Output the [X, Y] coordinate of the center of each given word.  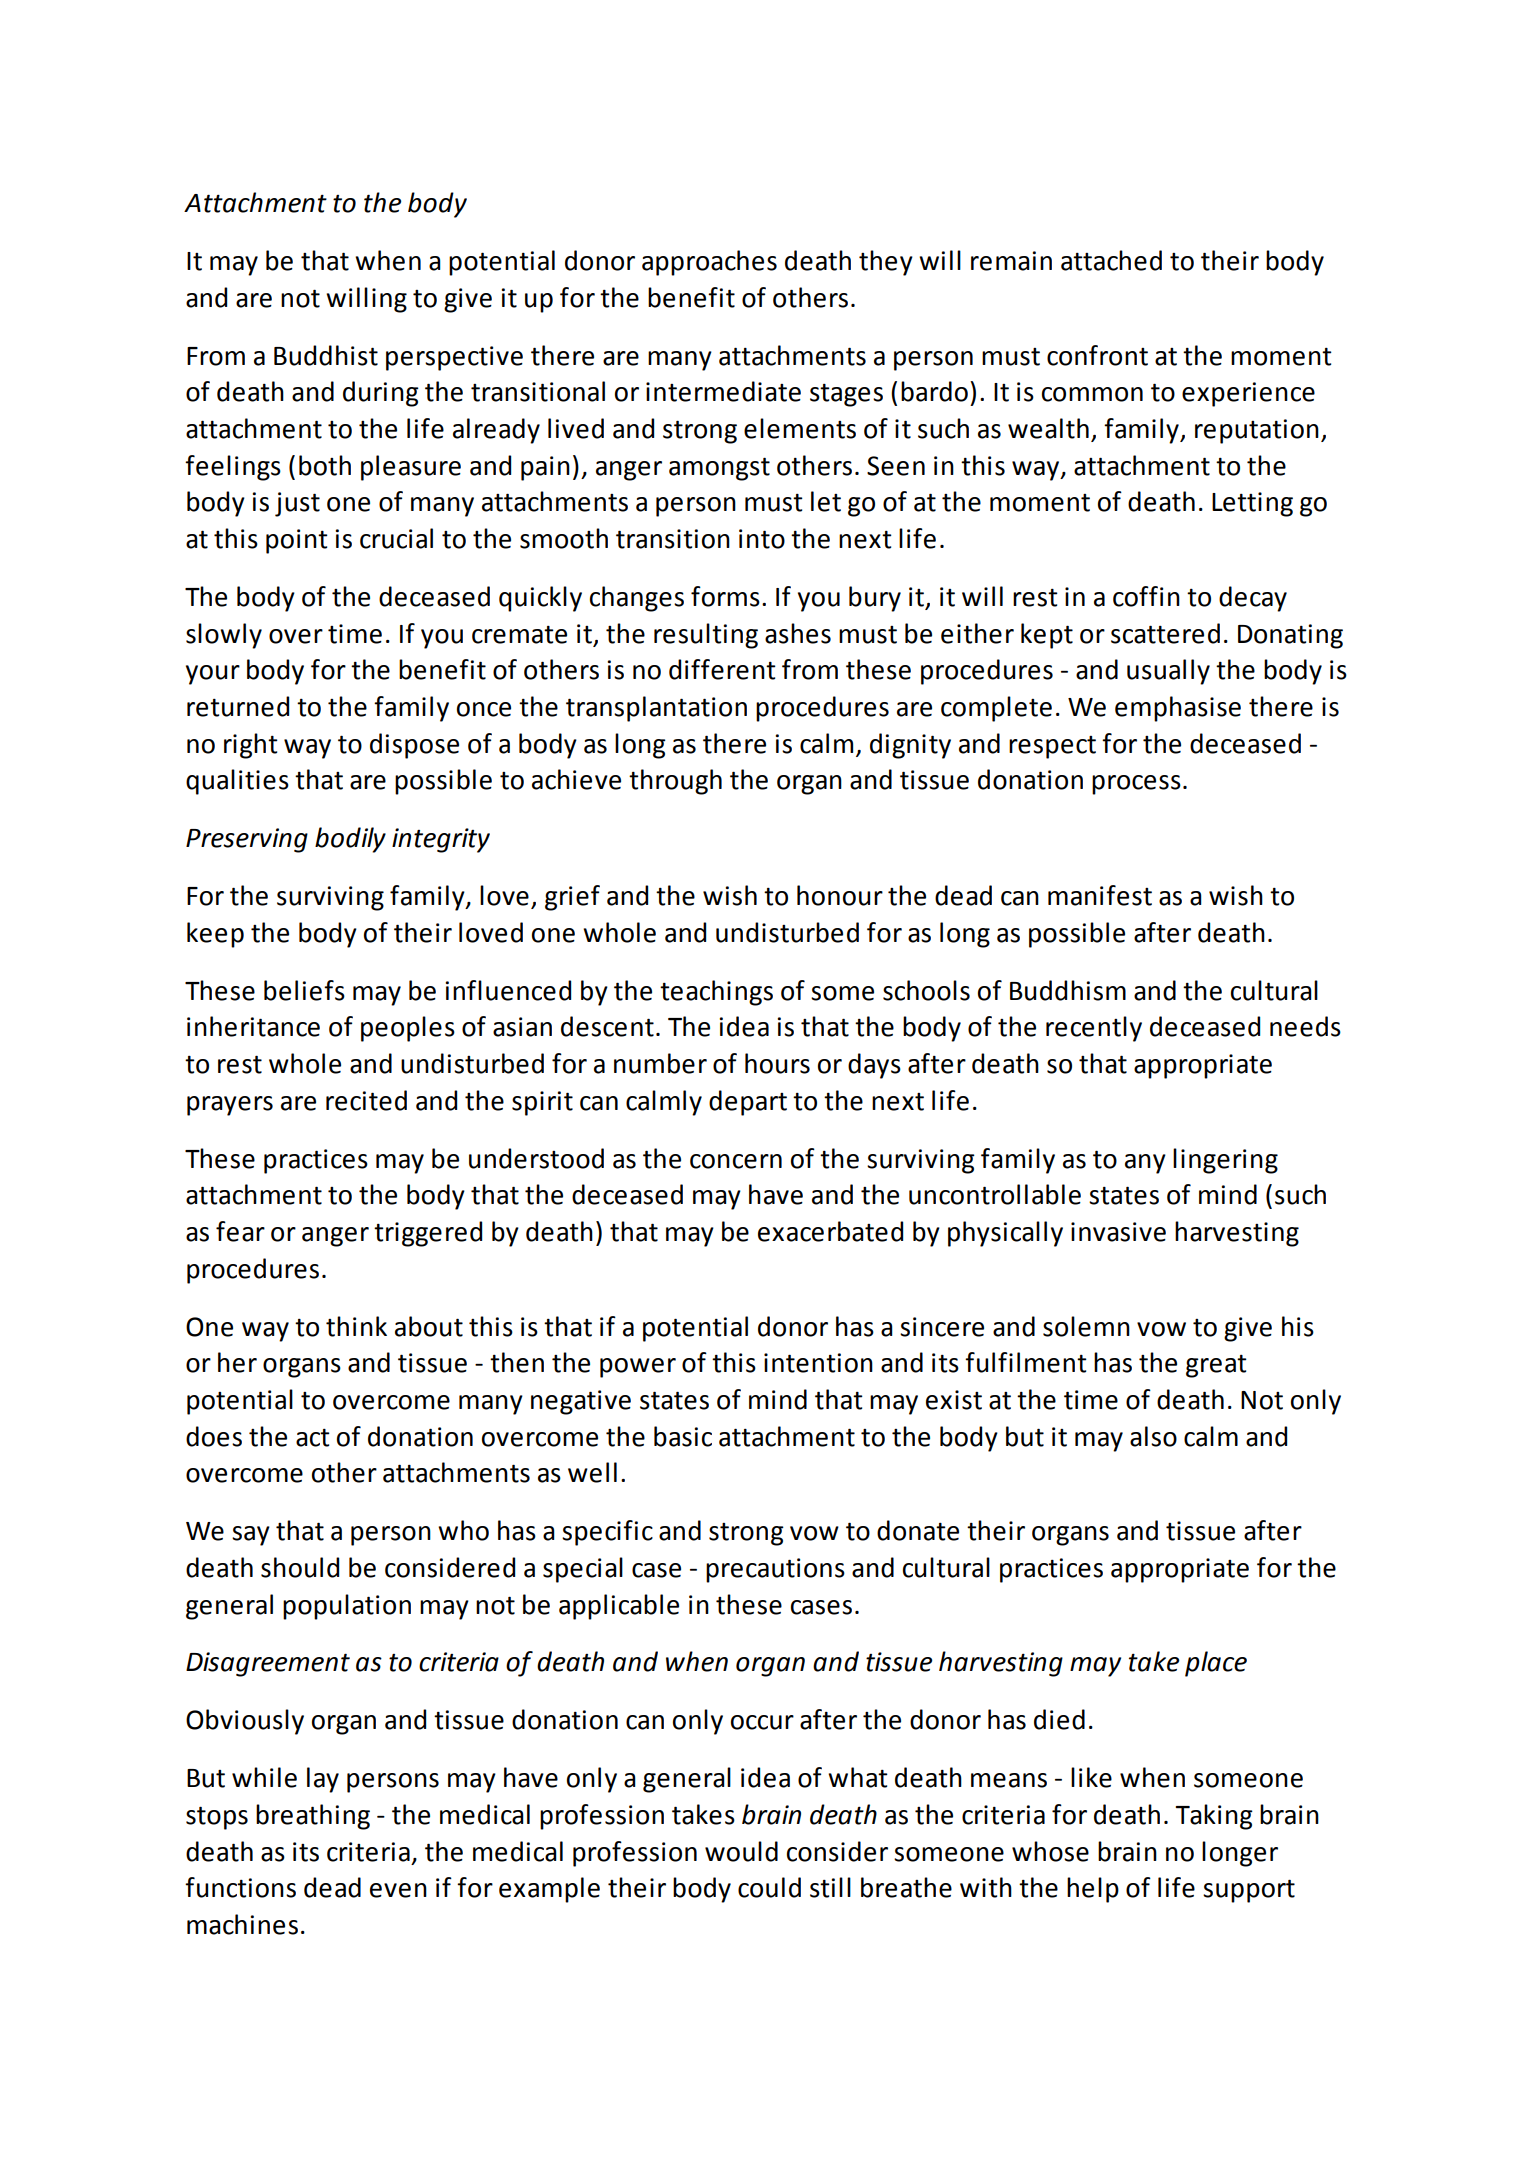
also [1153, 1436]
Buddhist [326, 355]
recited [366, 1100]
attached [1111, 260]
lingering [1225, 1161]
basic [683, 1436]
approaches [709, 263]
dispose [414, 746]
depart [748, 1103]
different [722, 669]
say [251, 1536]
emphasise [1178, 709]
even [398, 1890]
